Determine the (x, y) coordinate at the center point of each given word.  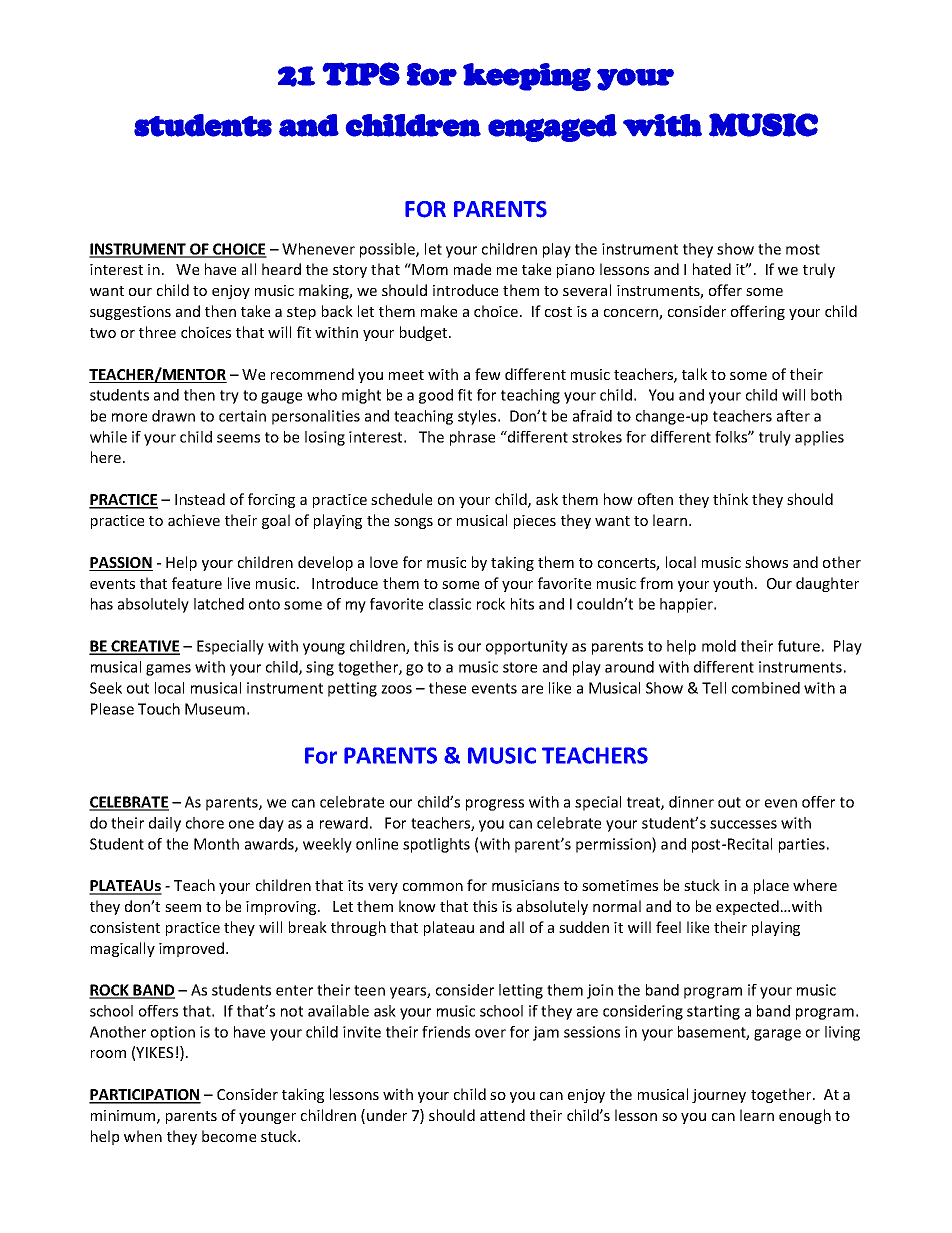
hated (712, 269)
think (730, 499)
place (771, 886)
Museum (215, 709)
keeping (527, 77)
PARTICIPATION (145, 1096)
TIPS (361, 74)
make (439, 311)
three (157, 332)
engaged (552, 128)
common (433, 887)
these (447, 688)
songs (413, 523)
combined (766, 688)
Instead (200, 499)
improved (193, 949)
